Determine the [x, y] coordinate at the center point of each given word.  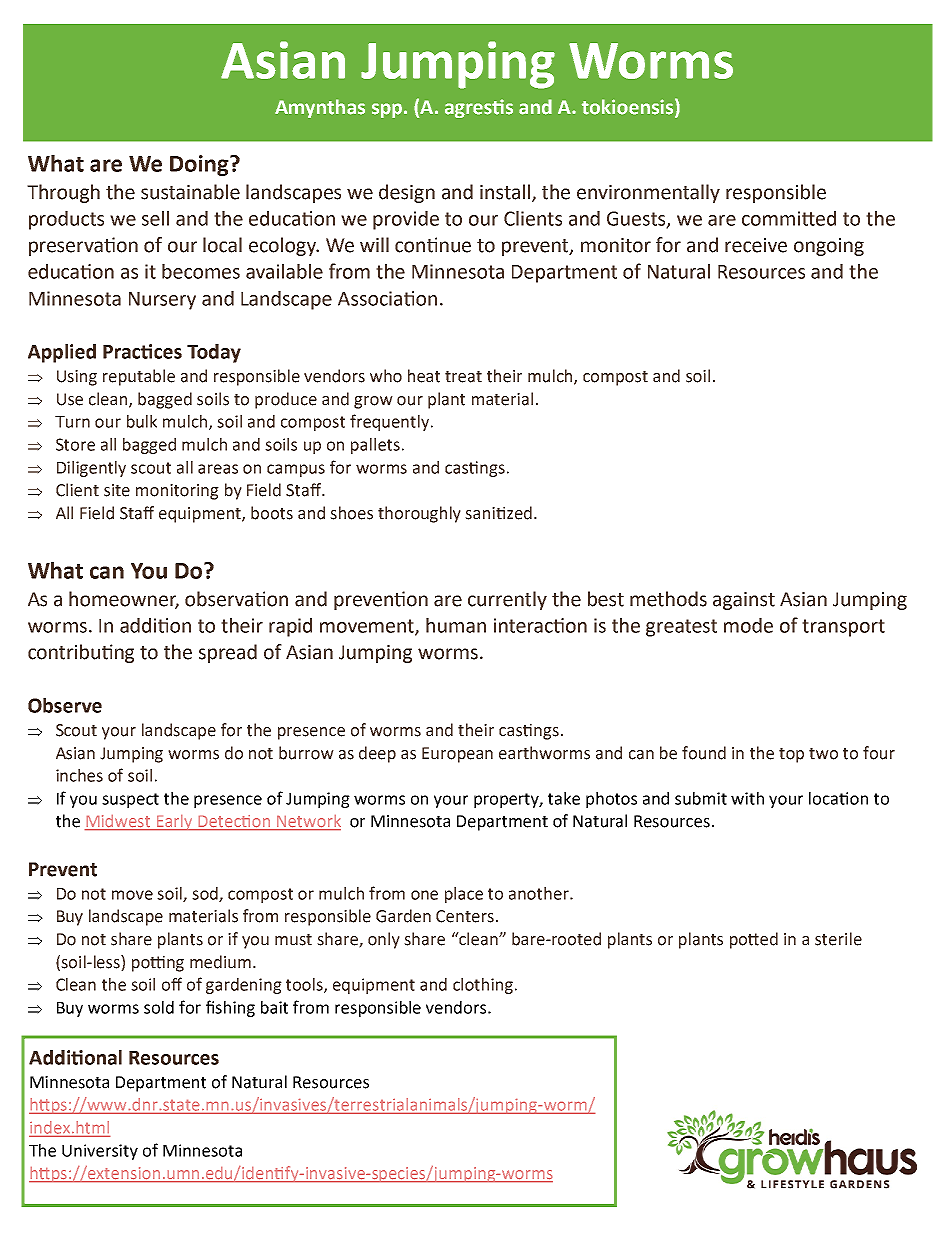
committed [789, 218]
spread [228, 653]
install [506, 192]
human [456, 625]
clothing [484, 986]
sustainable [190, 192]
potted [754, 940]
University [100, 1152]
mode [748, 625]
